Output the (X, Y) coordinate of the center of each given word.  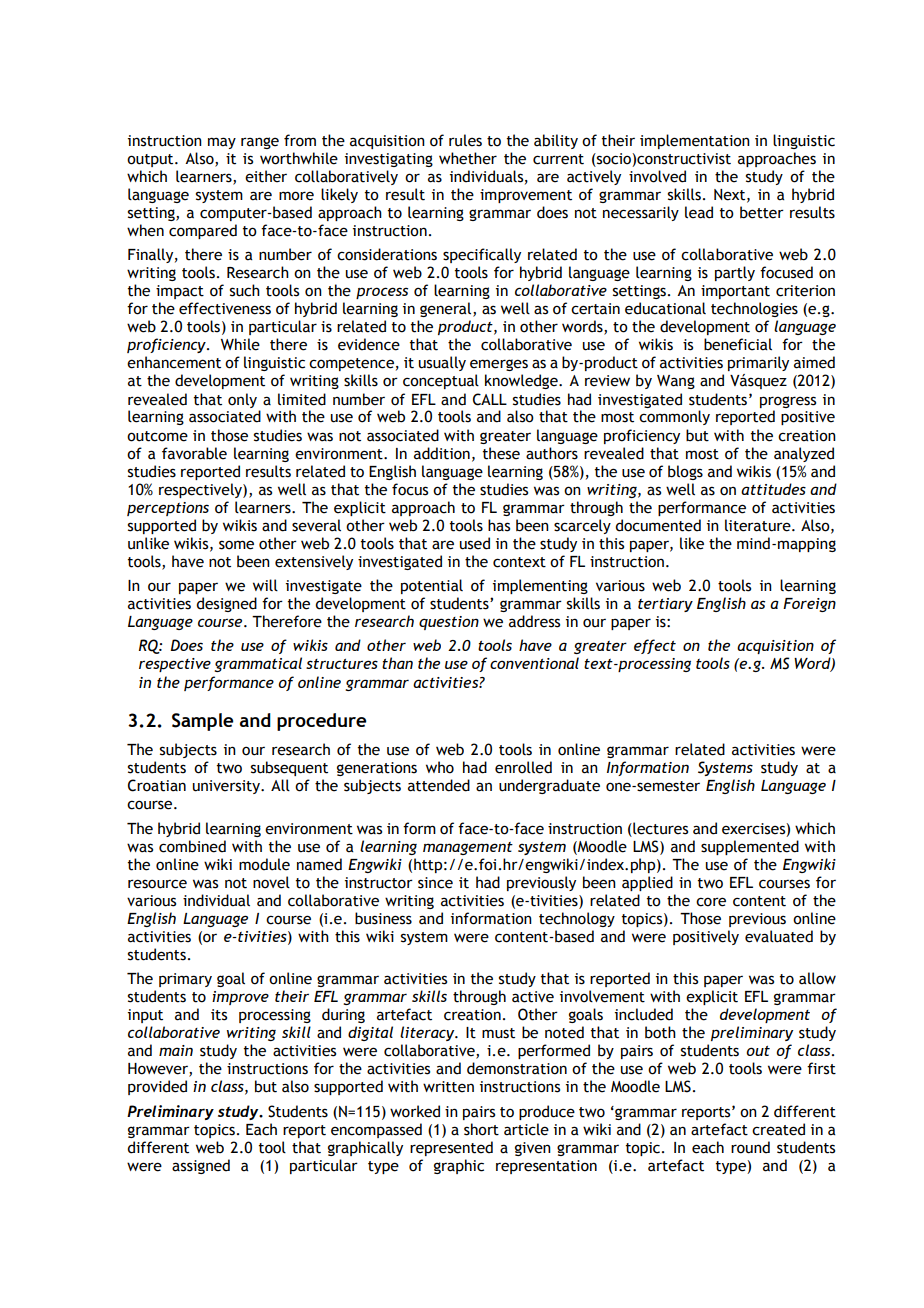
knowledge (522, 381)
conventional (534, 663)
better (762, 212)
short (481, 1129)
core (711, 902)
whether (468, 158)
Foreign (809, 605)
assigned (201, 1166)
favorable (194, 453)
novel (271, 882)
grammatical (258, 664)
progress (788, 402)
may (222, 143)
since (435, 883)
